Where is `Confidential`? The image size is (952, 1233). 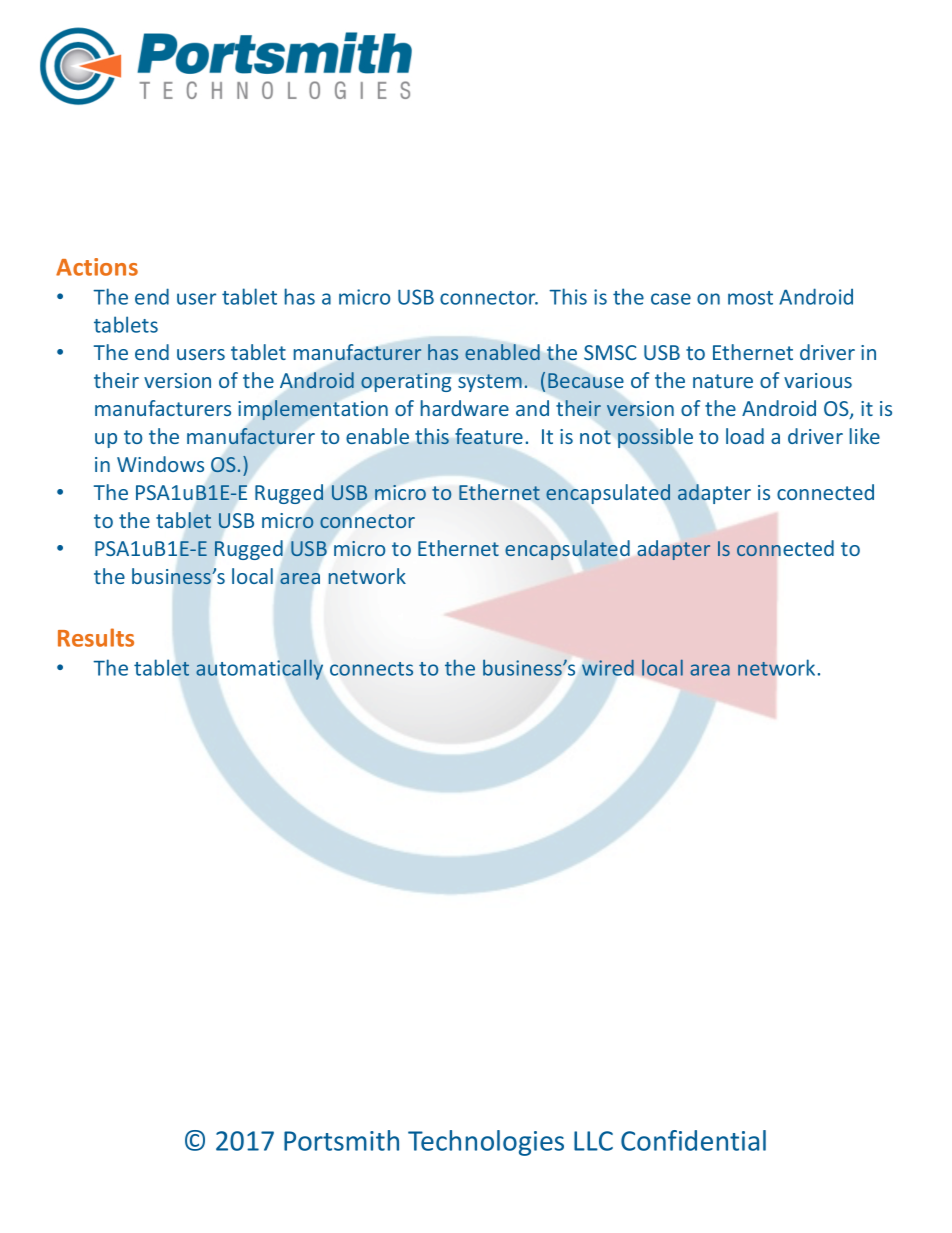 Confidential is located at coordinates (693, 1140).
